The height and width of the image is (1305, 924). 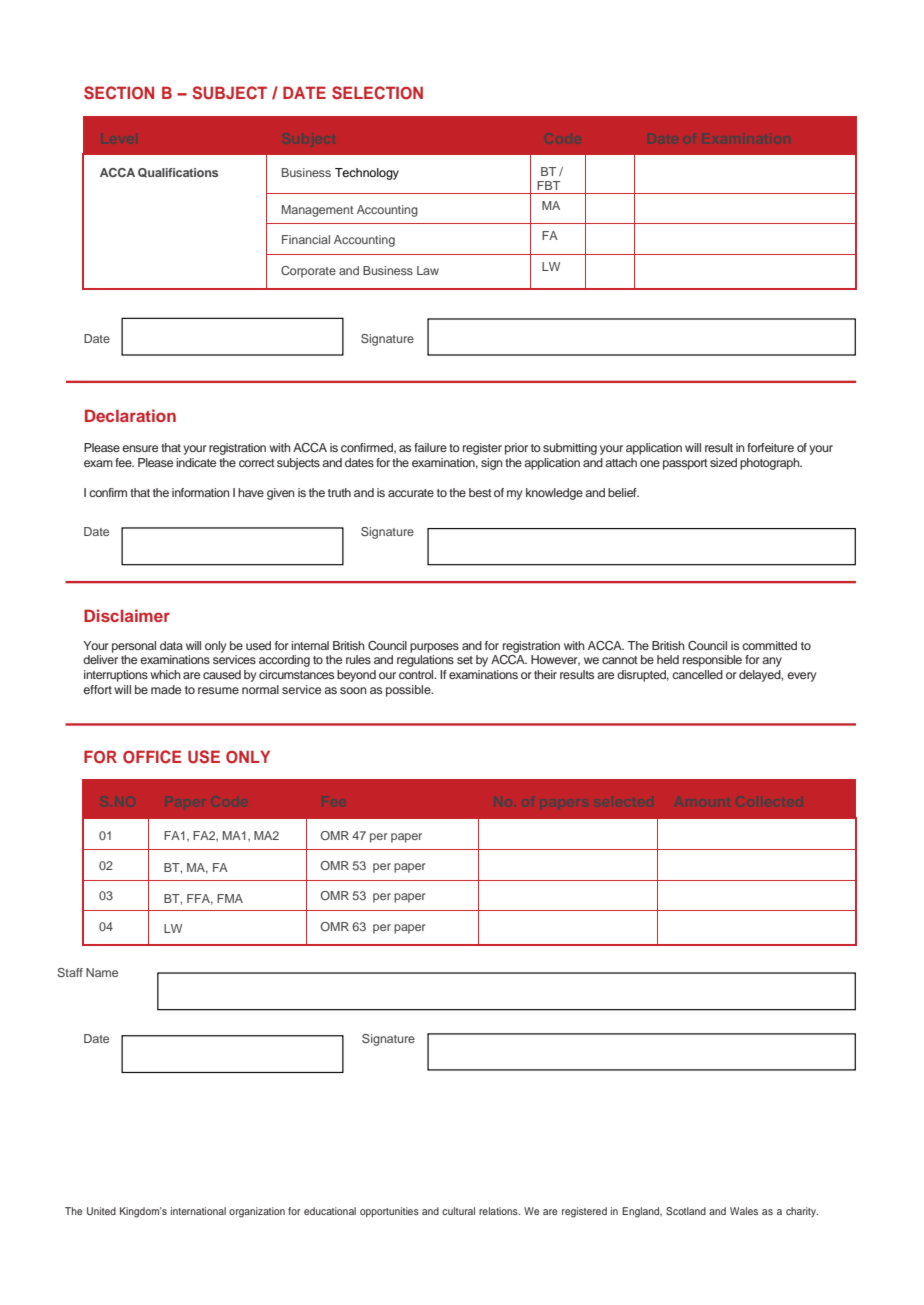 What do you see at coordinates (434, 648) in the image?
I see `purposes` at bounding box center [434, 648].
